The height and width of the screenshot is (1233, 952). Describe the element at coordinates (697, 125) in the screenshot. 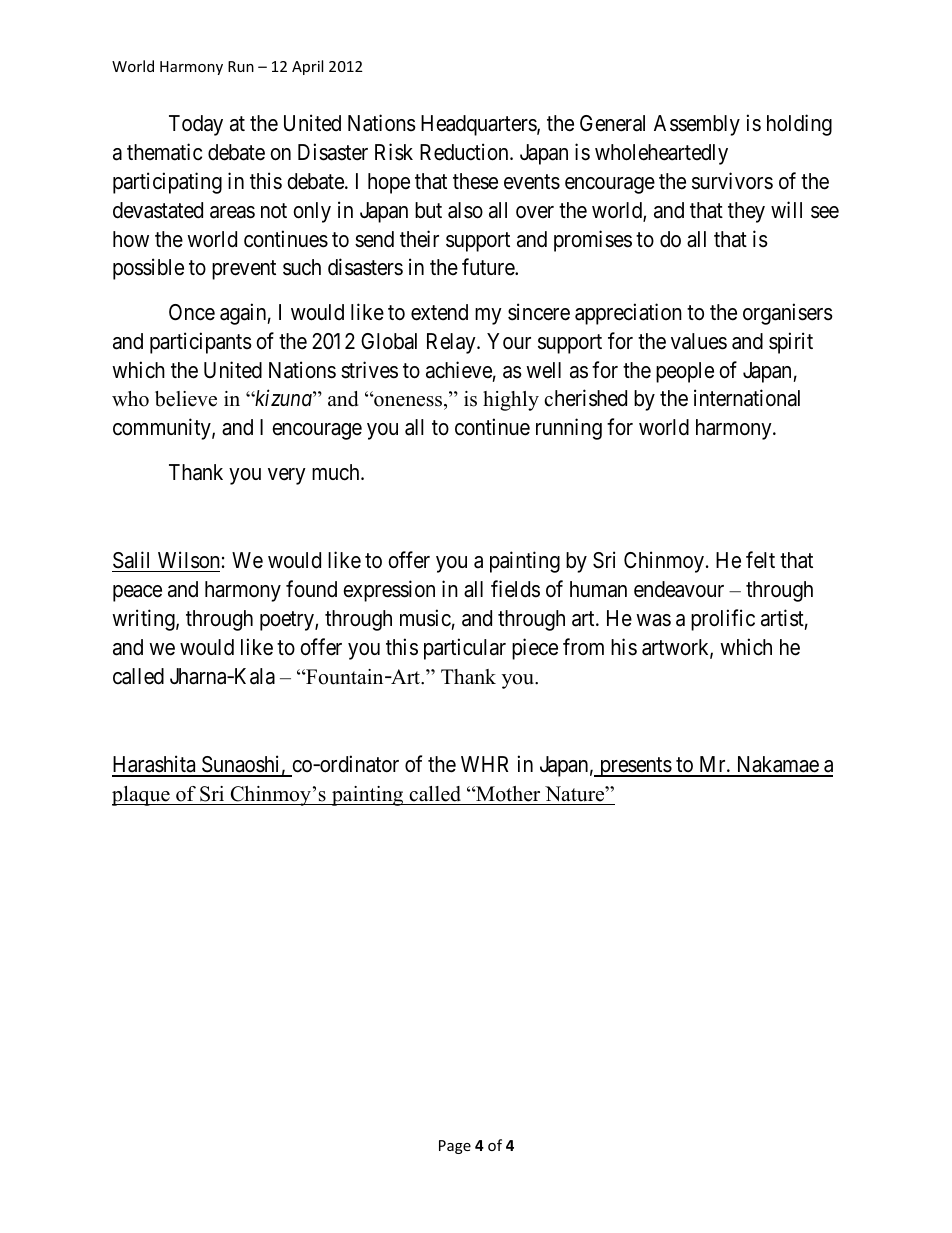

I see `Assembly` at that location.
